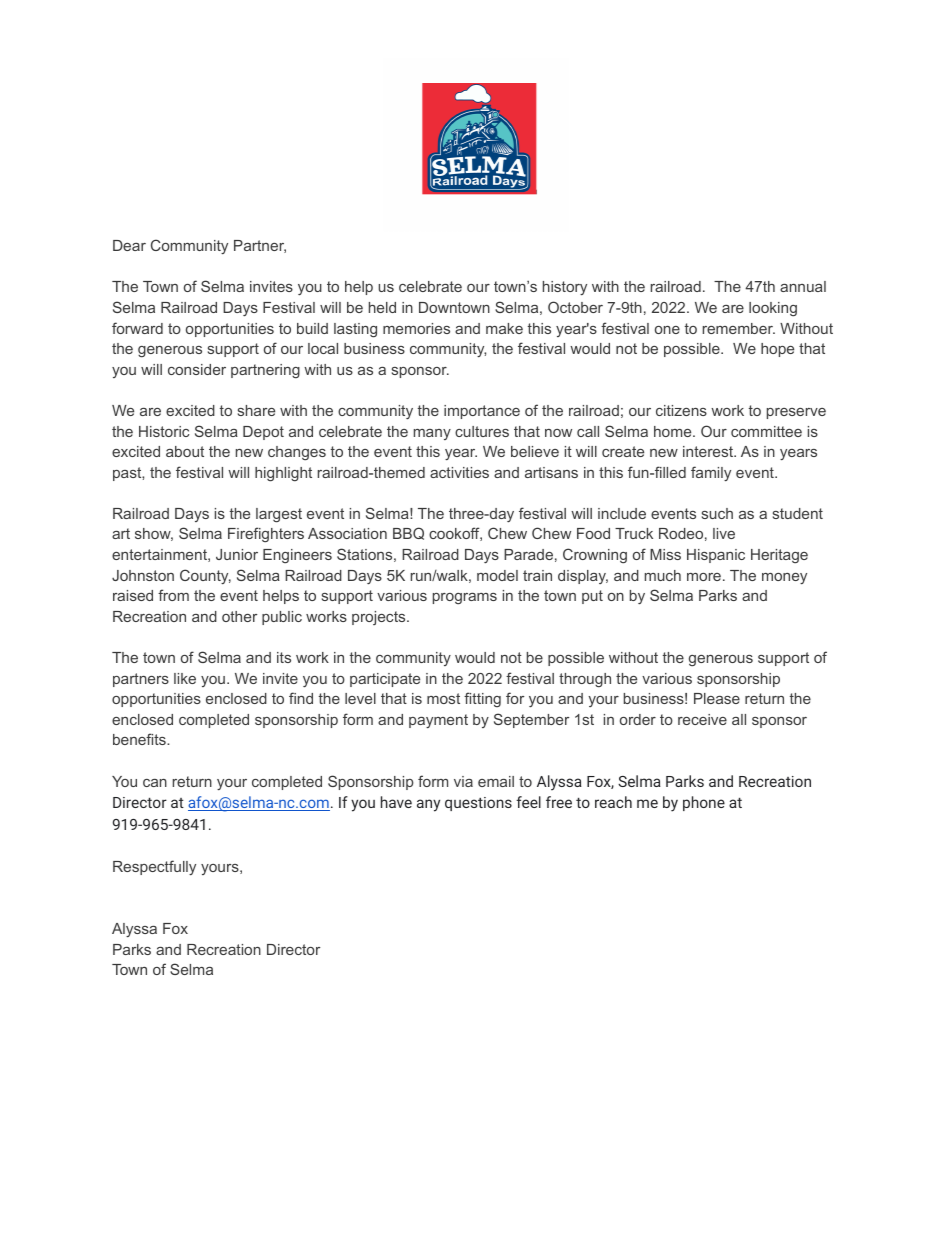 The width and height of the document is (952, 1233). What do you see at coordinates (478, 804) in the document?
I see `questions` at bounding box center [478, 804].
